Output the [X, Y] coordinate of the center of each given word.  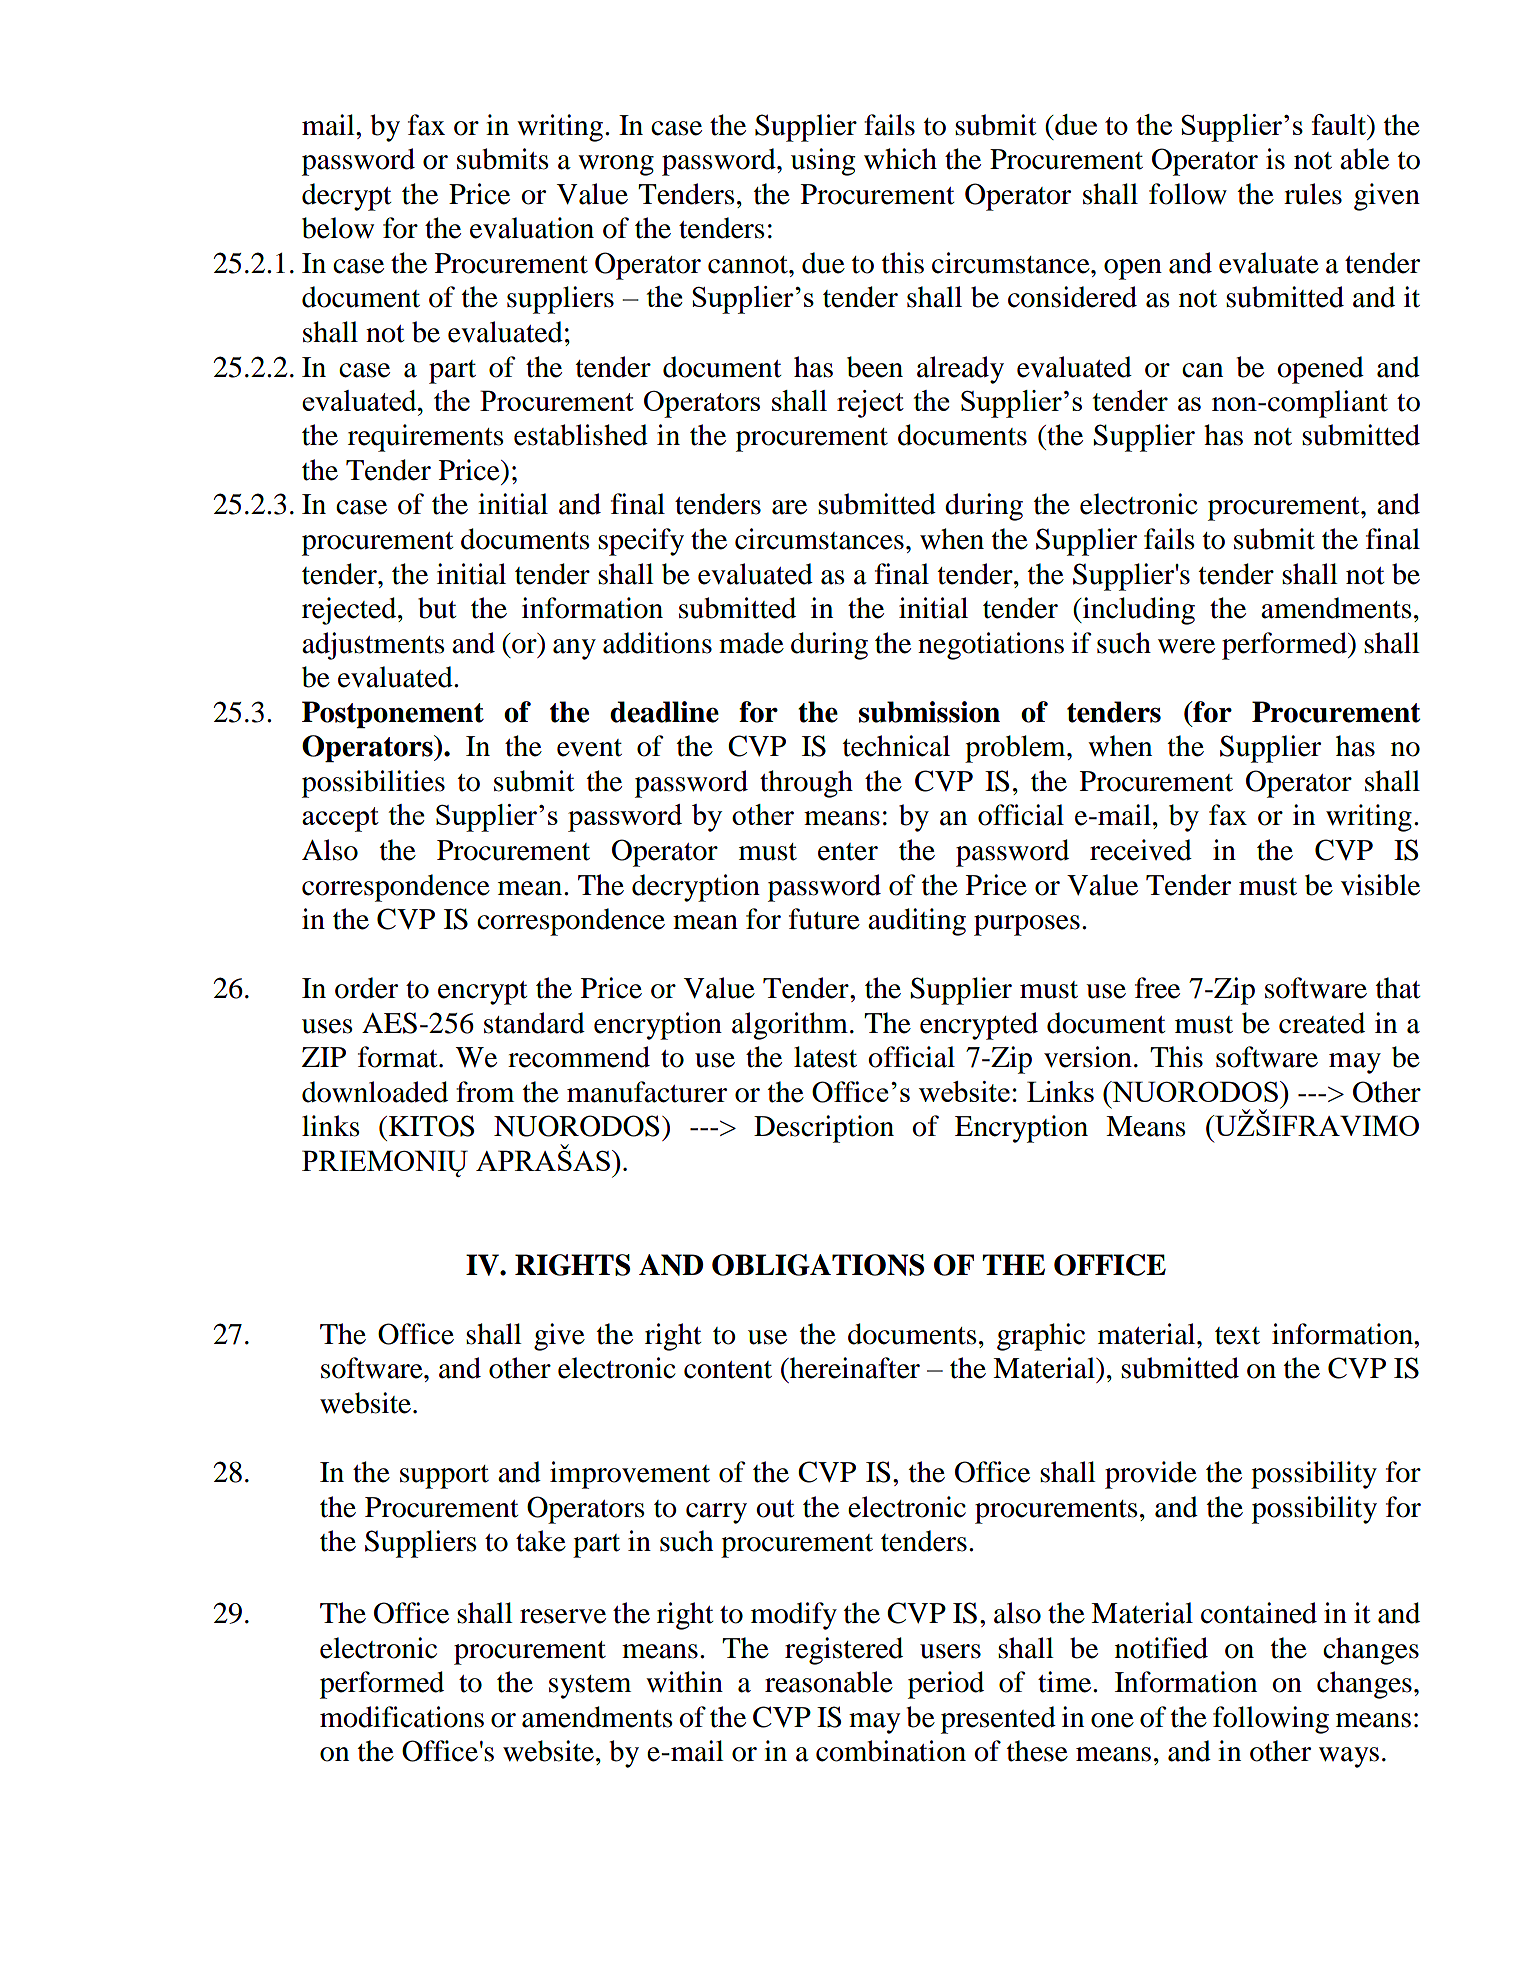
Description [824, 1129]
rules [1313, 194]
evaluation [532, 228]
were [1186, 646]
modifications [402, 1717]
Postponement [393, 714]
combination [891, 1751]
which [900, 159]
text [1237, 1336]
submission [929, 712]
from [485, 1092]
